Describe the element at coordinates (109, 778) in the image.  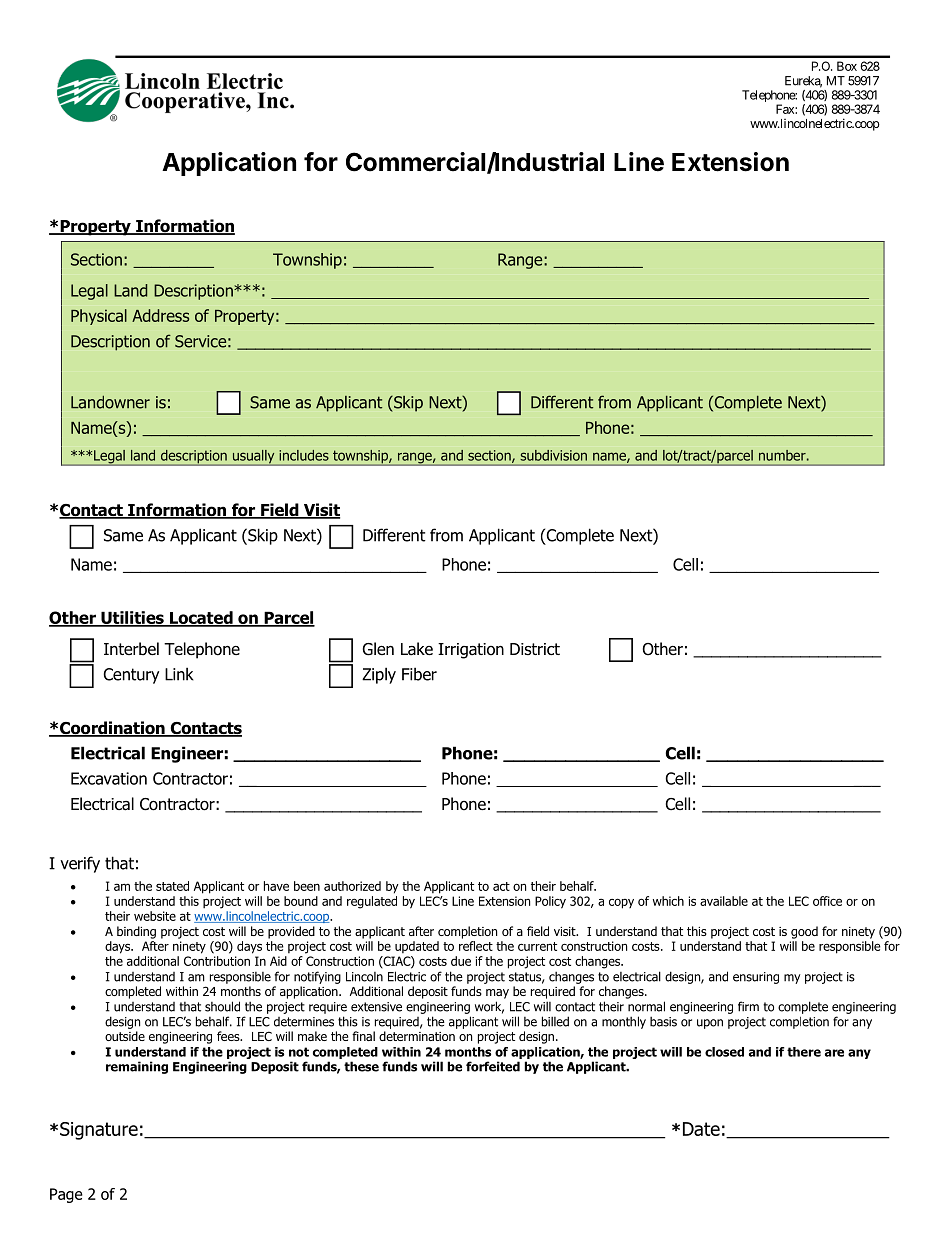
I see `Excavation` at that location.
